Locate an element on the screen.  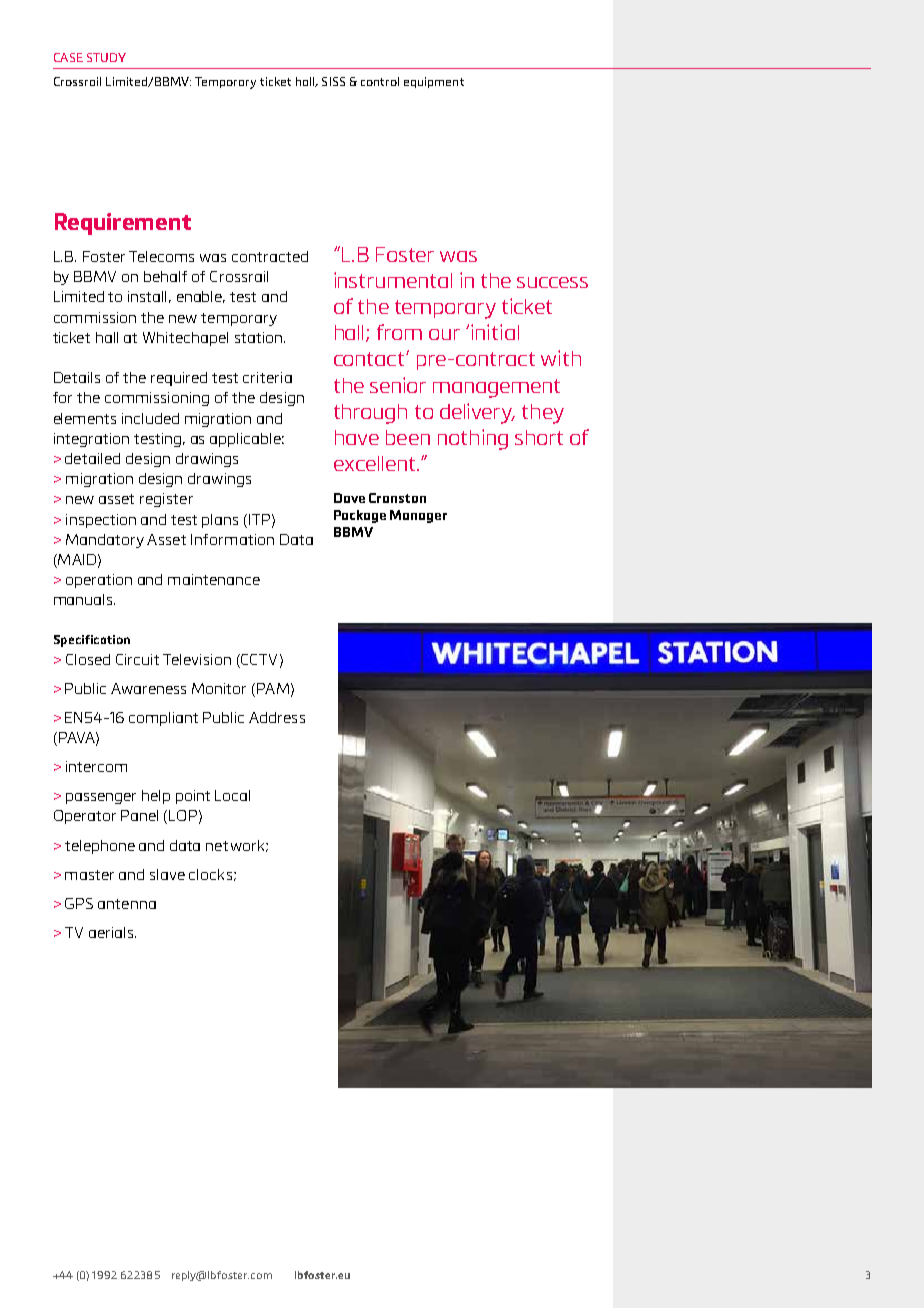
Local is located at coordinates (232, 795).
